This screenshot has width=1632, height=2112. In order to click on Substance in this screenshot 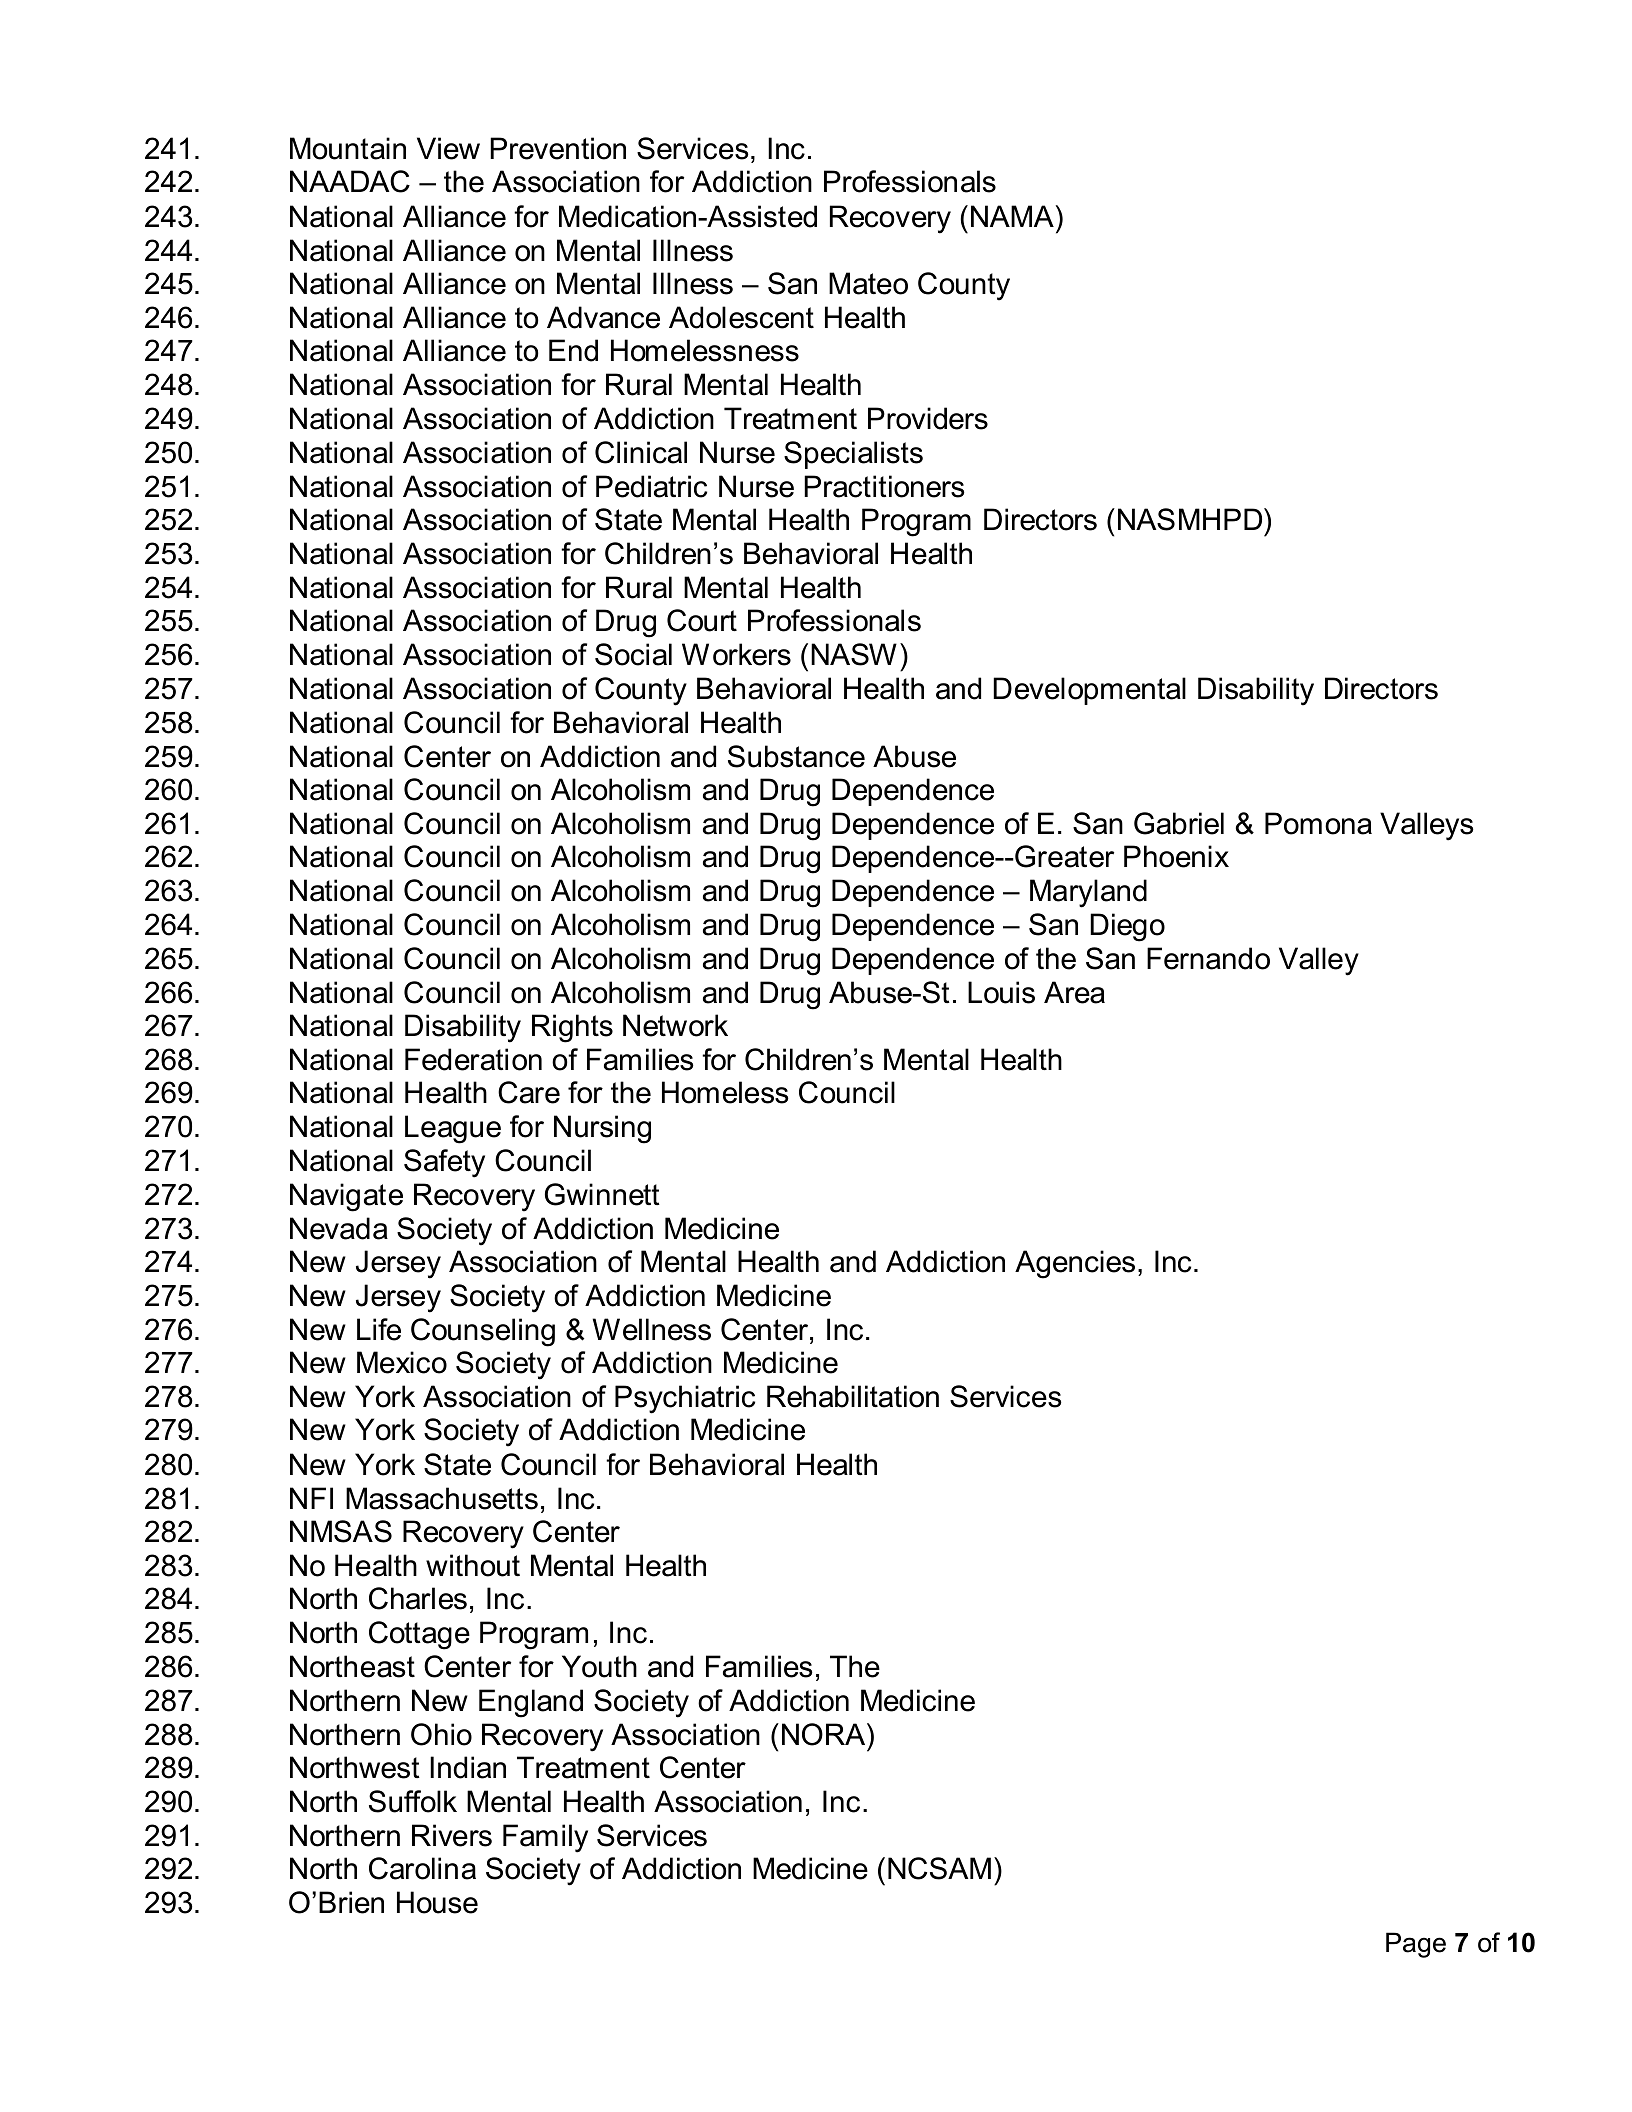, I will do `click(796, 756)`.
